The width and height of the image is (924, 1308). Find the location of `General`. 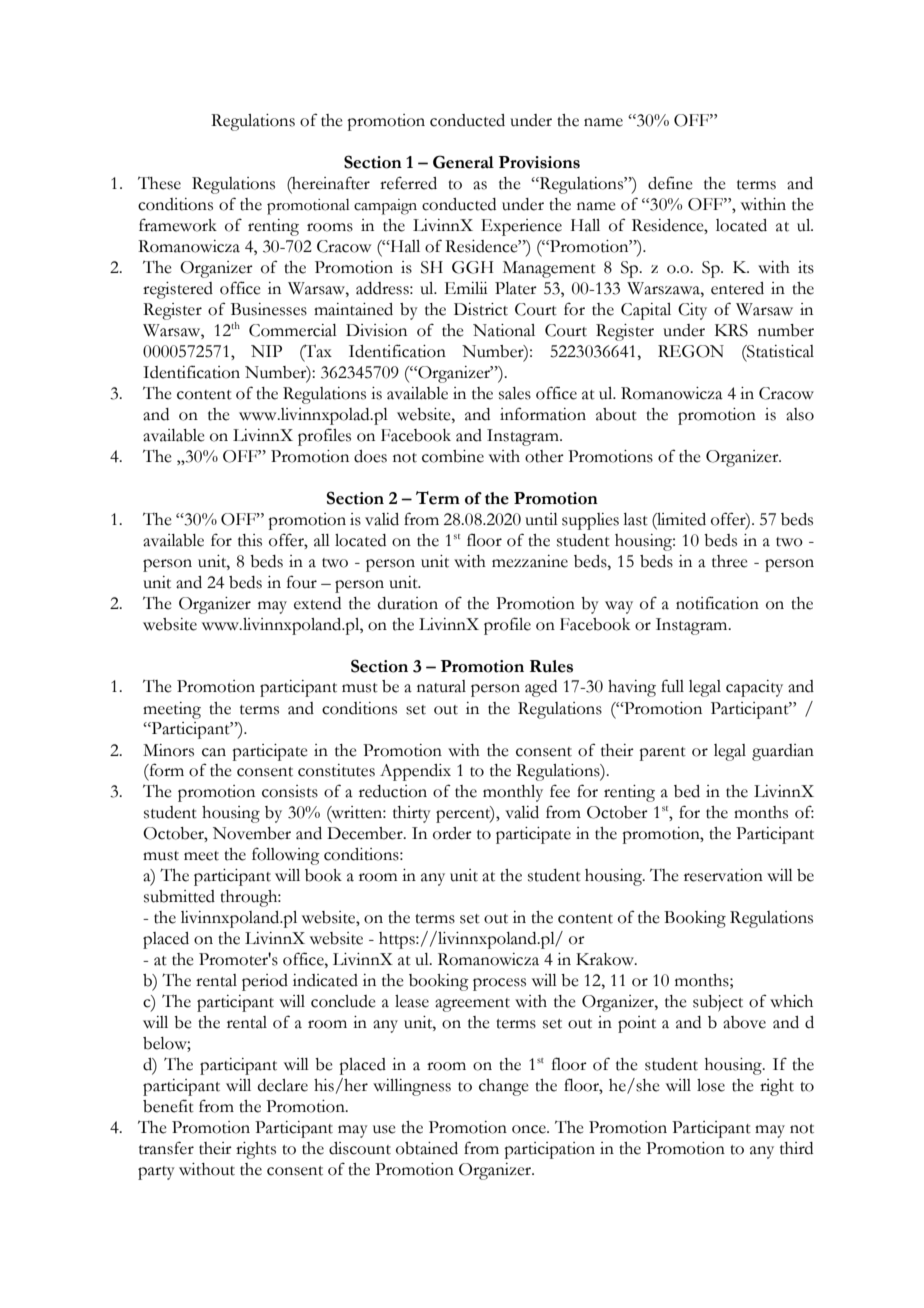

General is located at coordinates (463, 162).
